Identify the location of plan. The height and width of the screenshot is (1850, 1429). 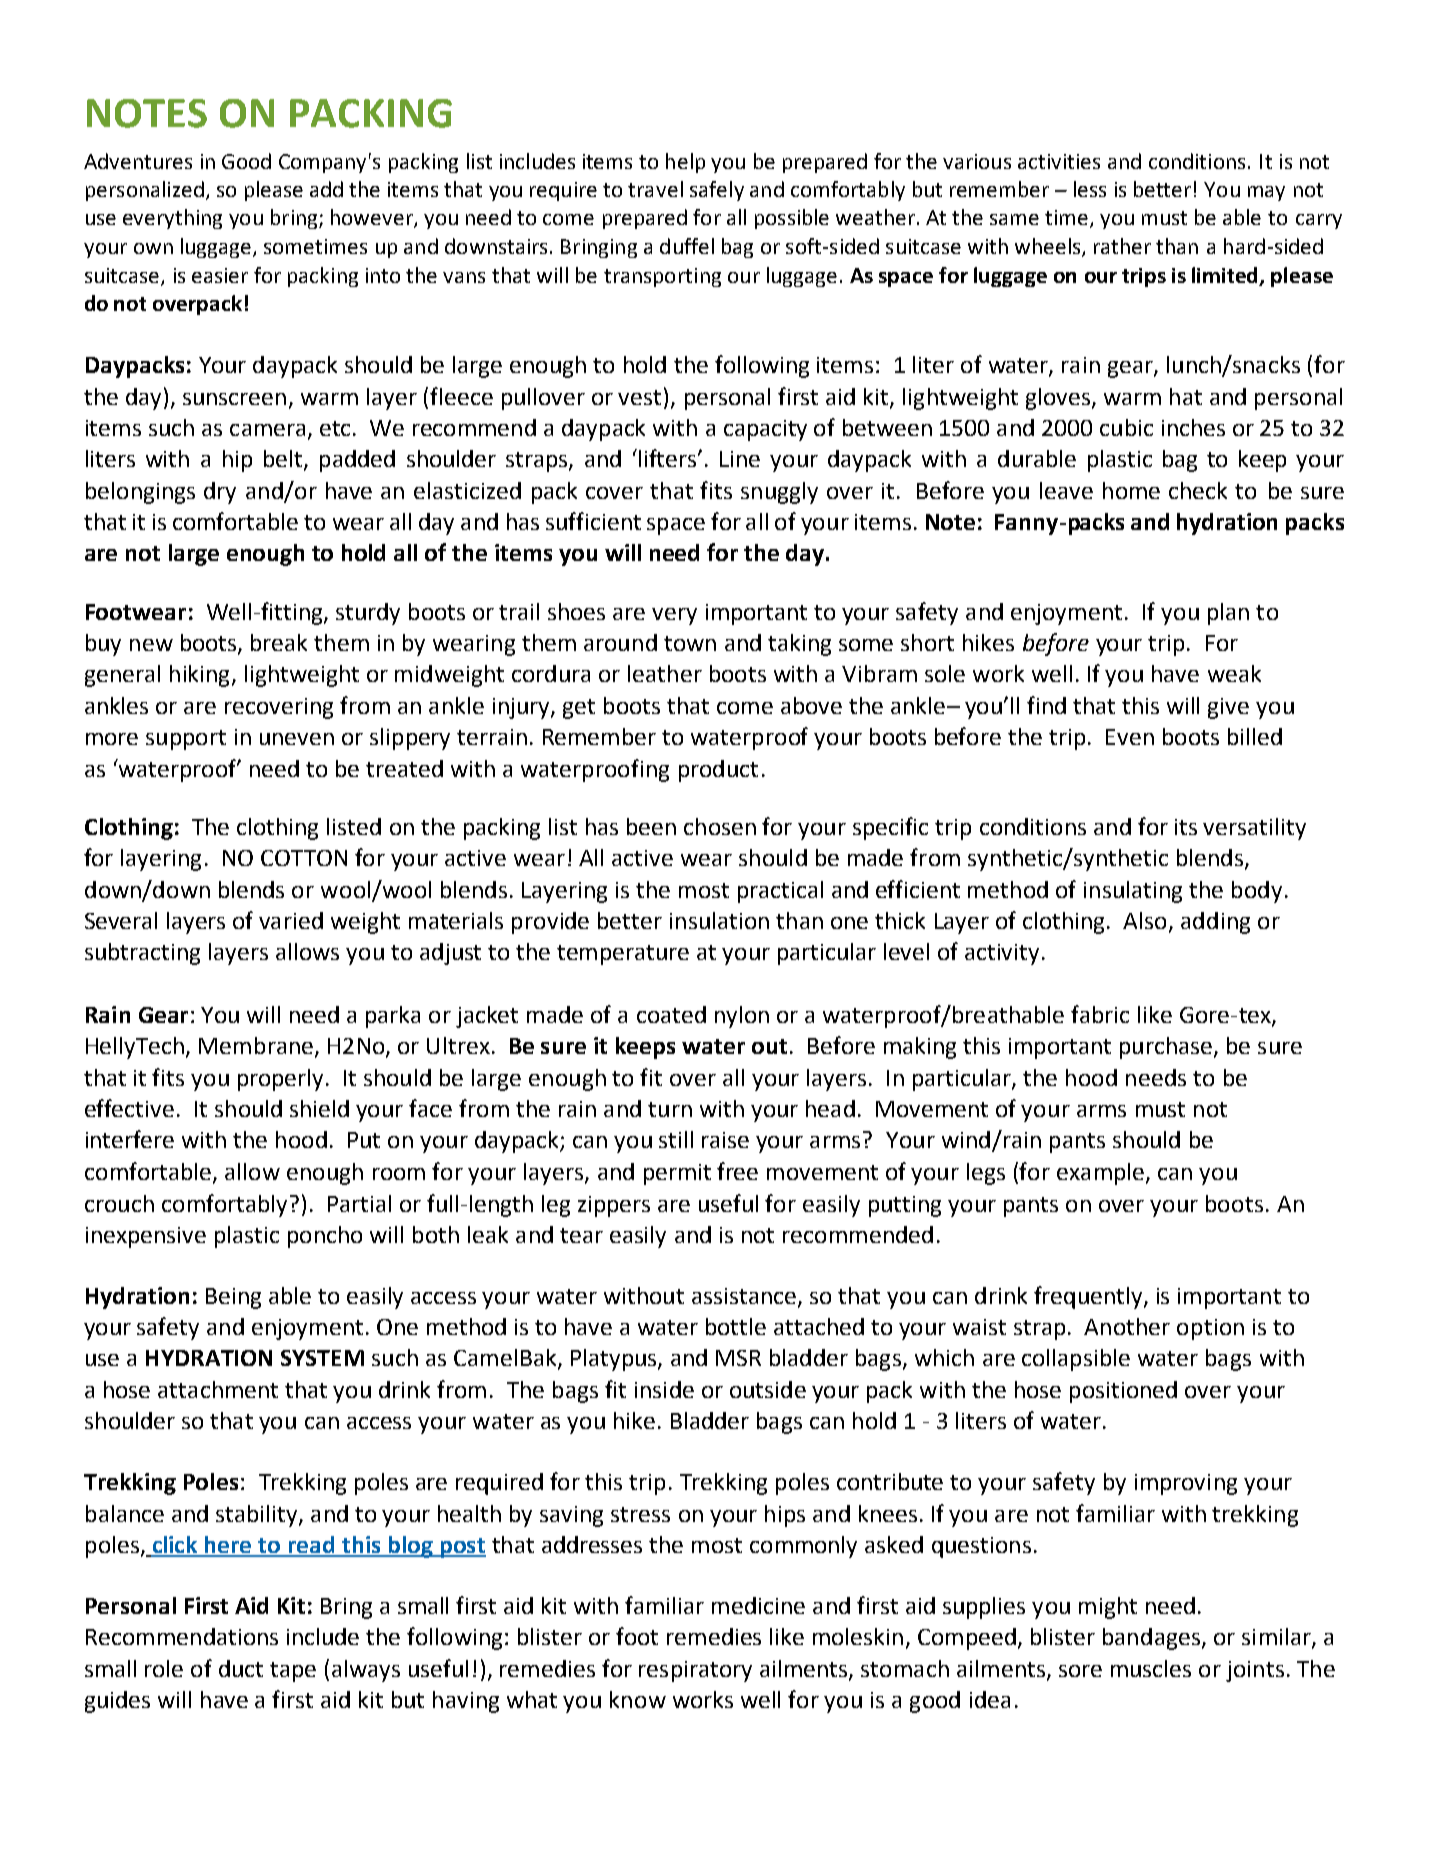
(1228, 614).
